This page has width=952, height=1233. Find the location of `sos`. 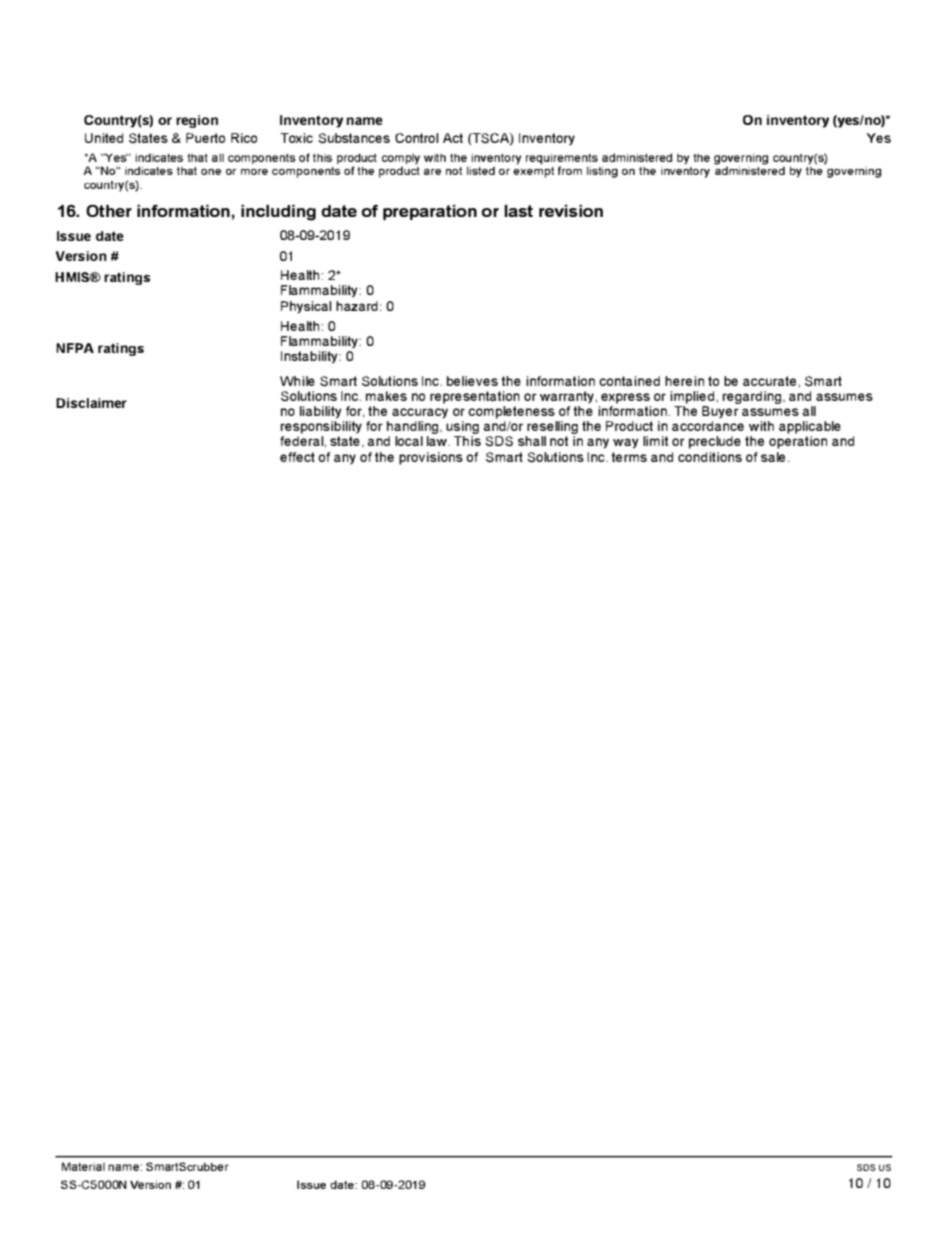

sos is located at coordinates (866, 1167).
